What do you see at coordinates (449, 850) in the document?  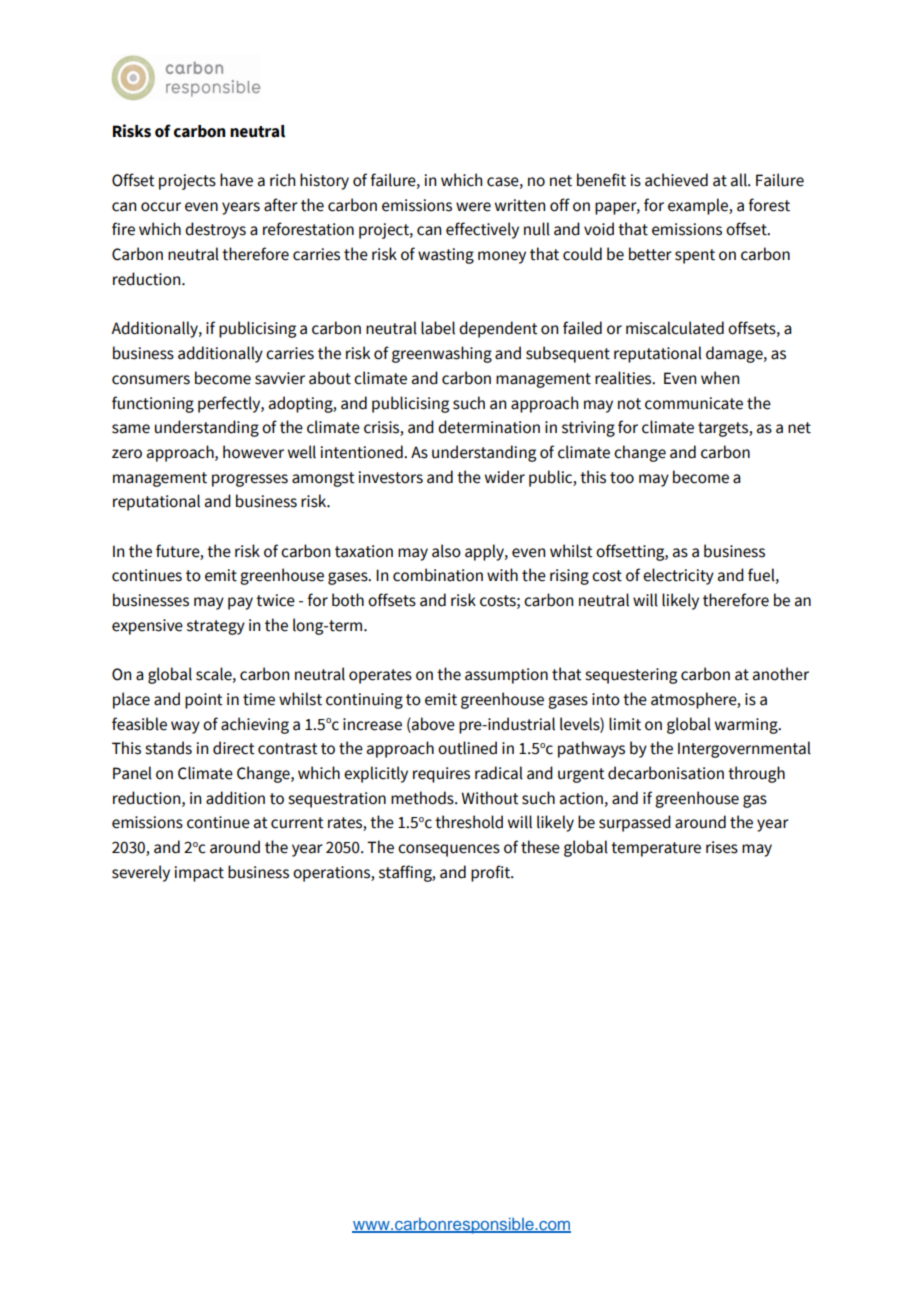 I see `consequences` at bounding box center [449, 850].
